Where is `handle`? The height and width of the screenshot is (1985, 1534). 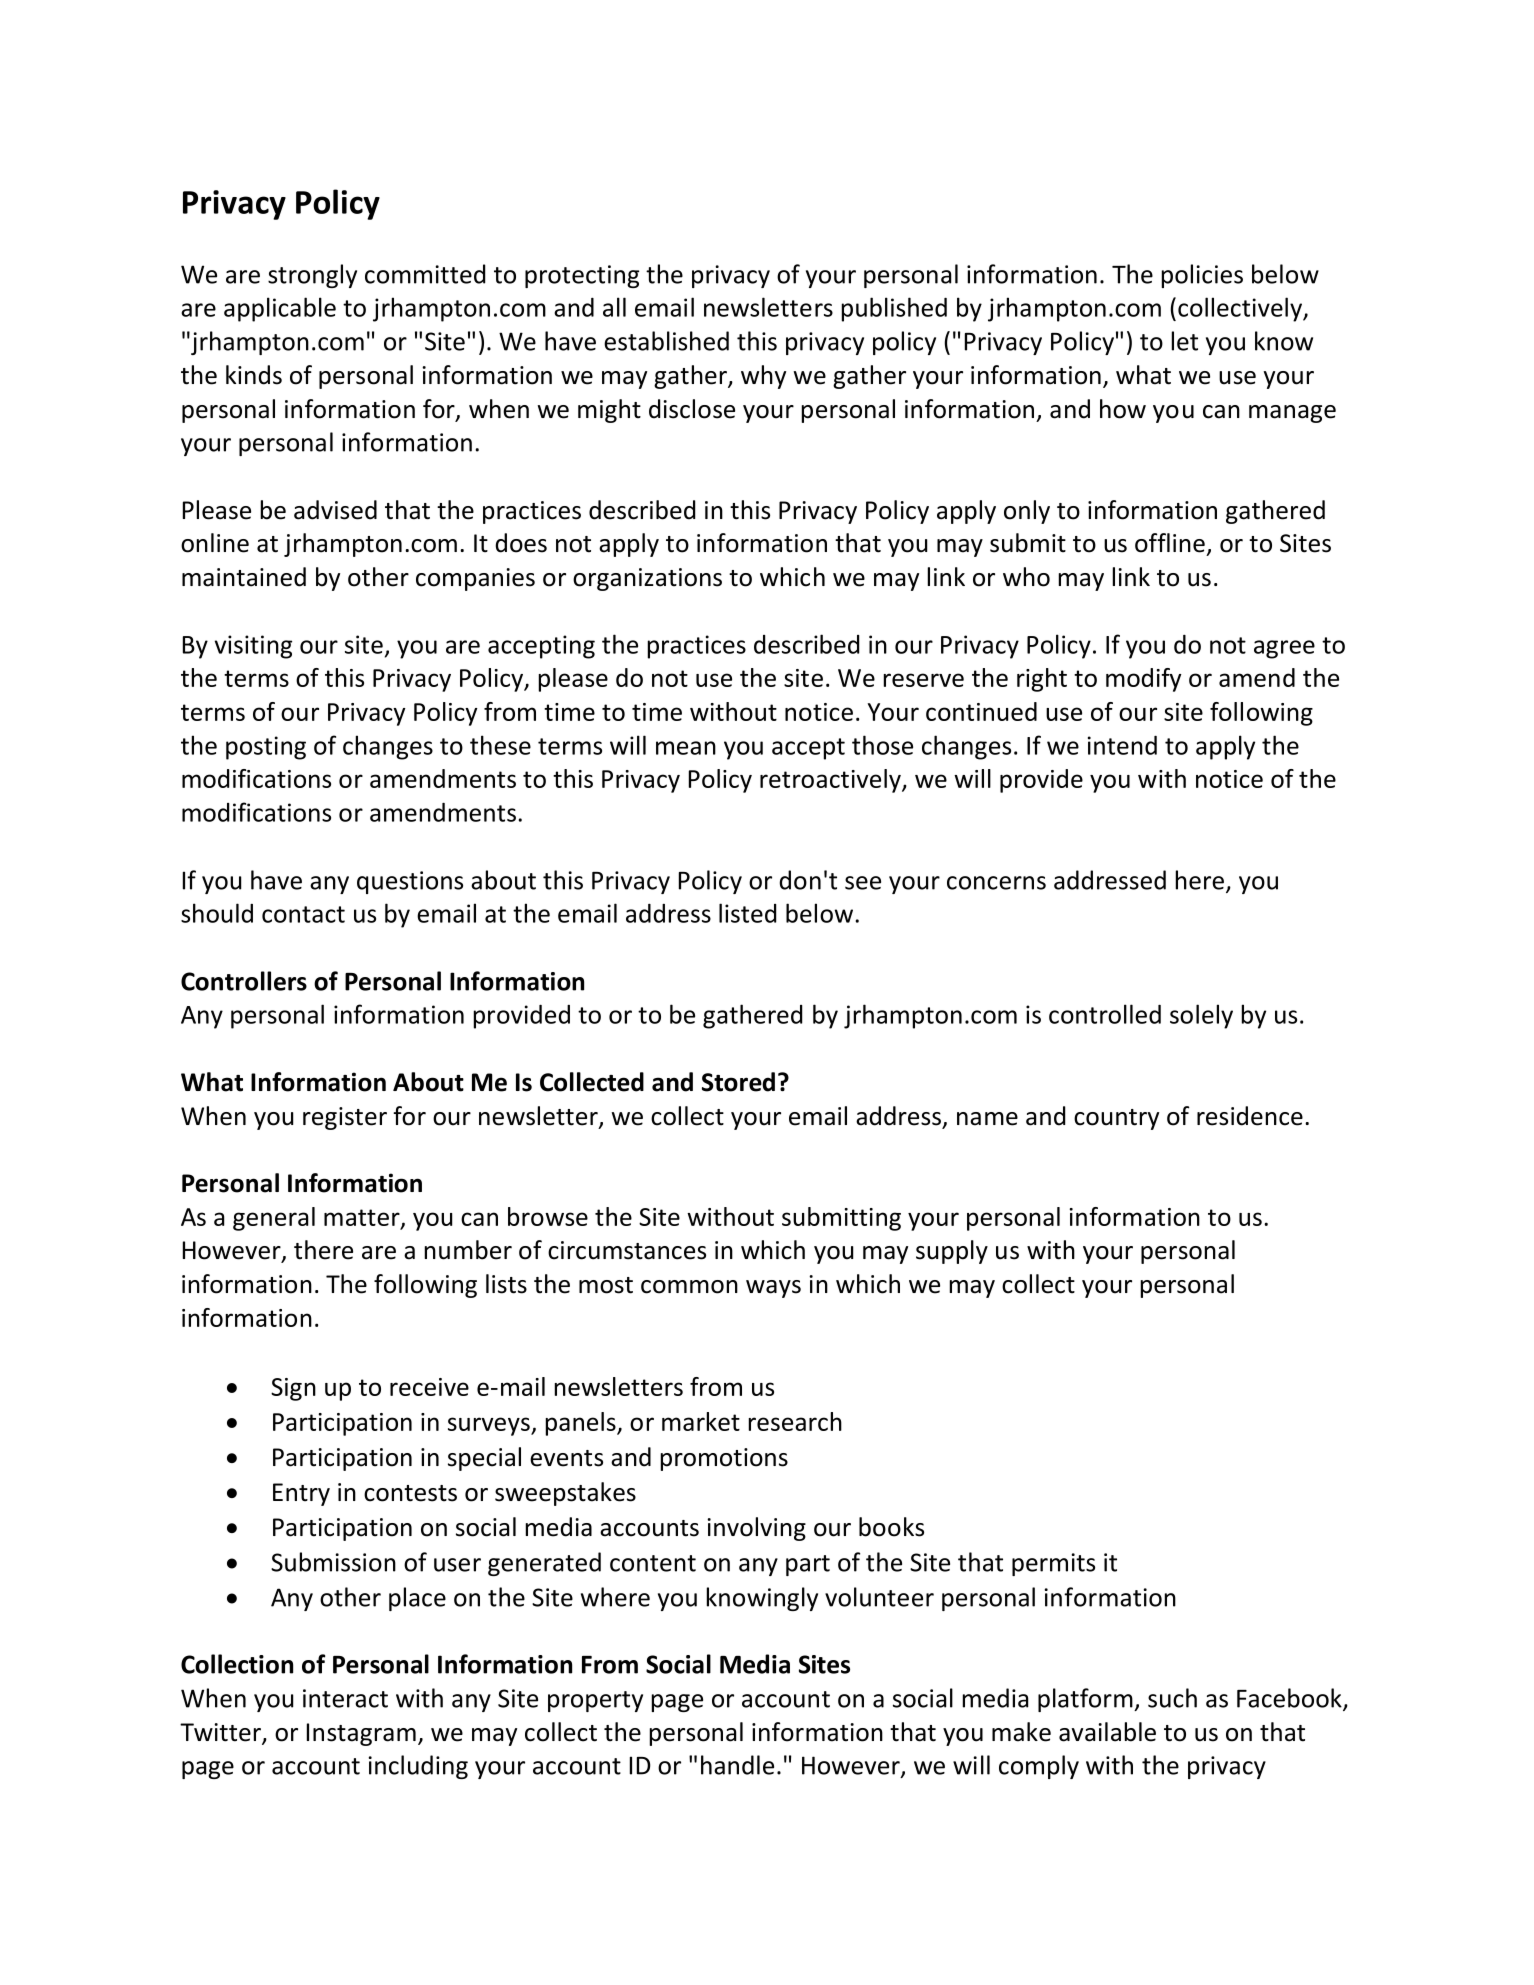
handle is located at coordinates (737, 1765).
